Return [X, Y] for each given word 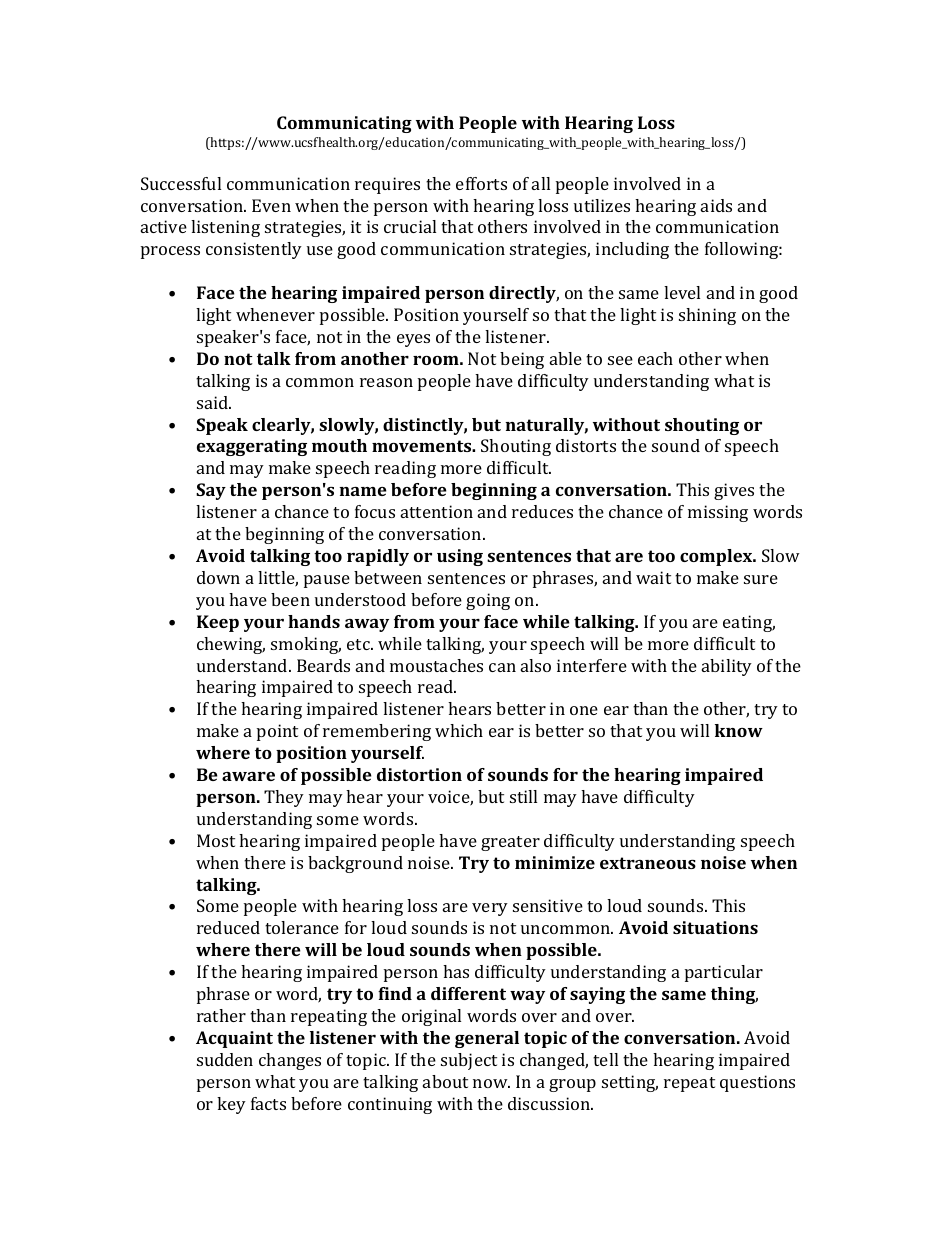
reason [386, 382]
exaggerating [252, 447]
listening [225, 228]
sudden [225, 1059]
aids [716, 205]
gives [734, 491]
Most [216, 840]
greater [510, 843]
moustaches [436, 665]
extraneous [648, 863]
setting [630, 1083]
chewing [231, 645]
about [445, 1081]
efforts [481, 183]
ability [727, 667]
